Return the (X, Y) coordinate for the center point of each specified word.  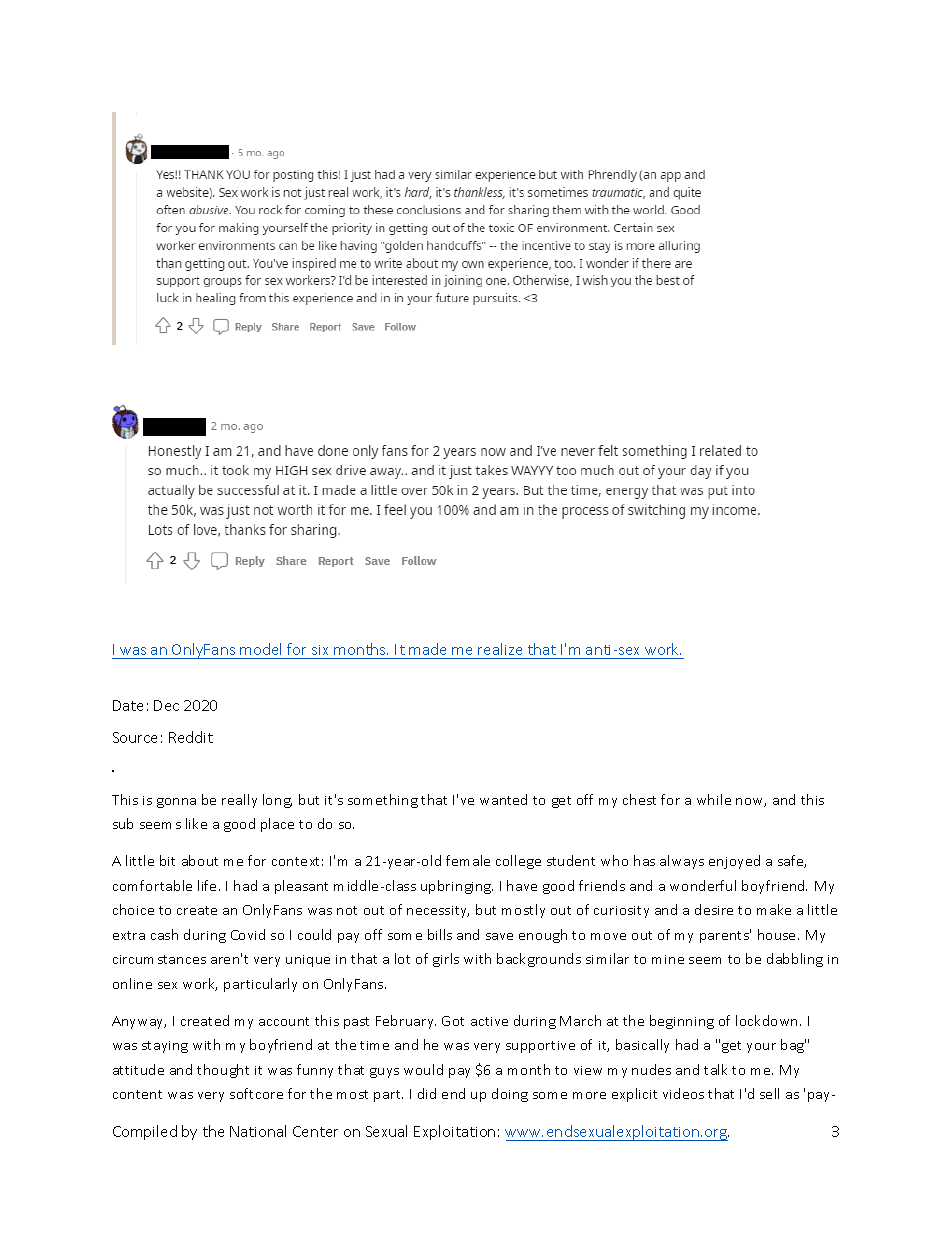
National (258, 1131)
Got (453, 1021)
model (260, 649)
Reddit (191, 737)
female (468, 860)
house (778, 934)
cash (164, 934)
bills (440, 934)
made (427, 649)
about (200, 860)
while (714, 799)
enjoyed (734, 862)
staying (165, 1047)
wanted (503, 799)
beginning (682, 1022)
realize (500, 649)
